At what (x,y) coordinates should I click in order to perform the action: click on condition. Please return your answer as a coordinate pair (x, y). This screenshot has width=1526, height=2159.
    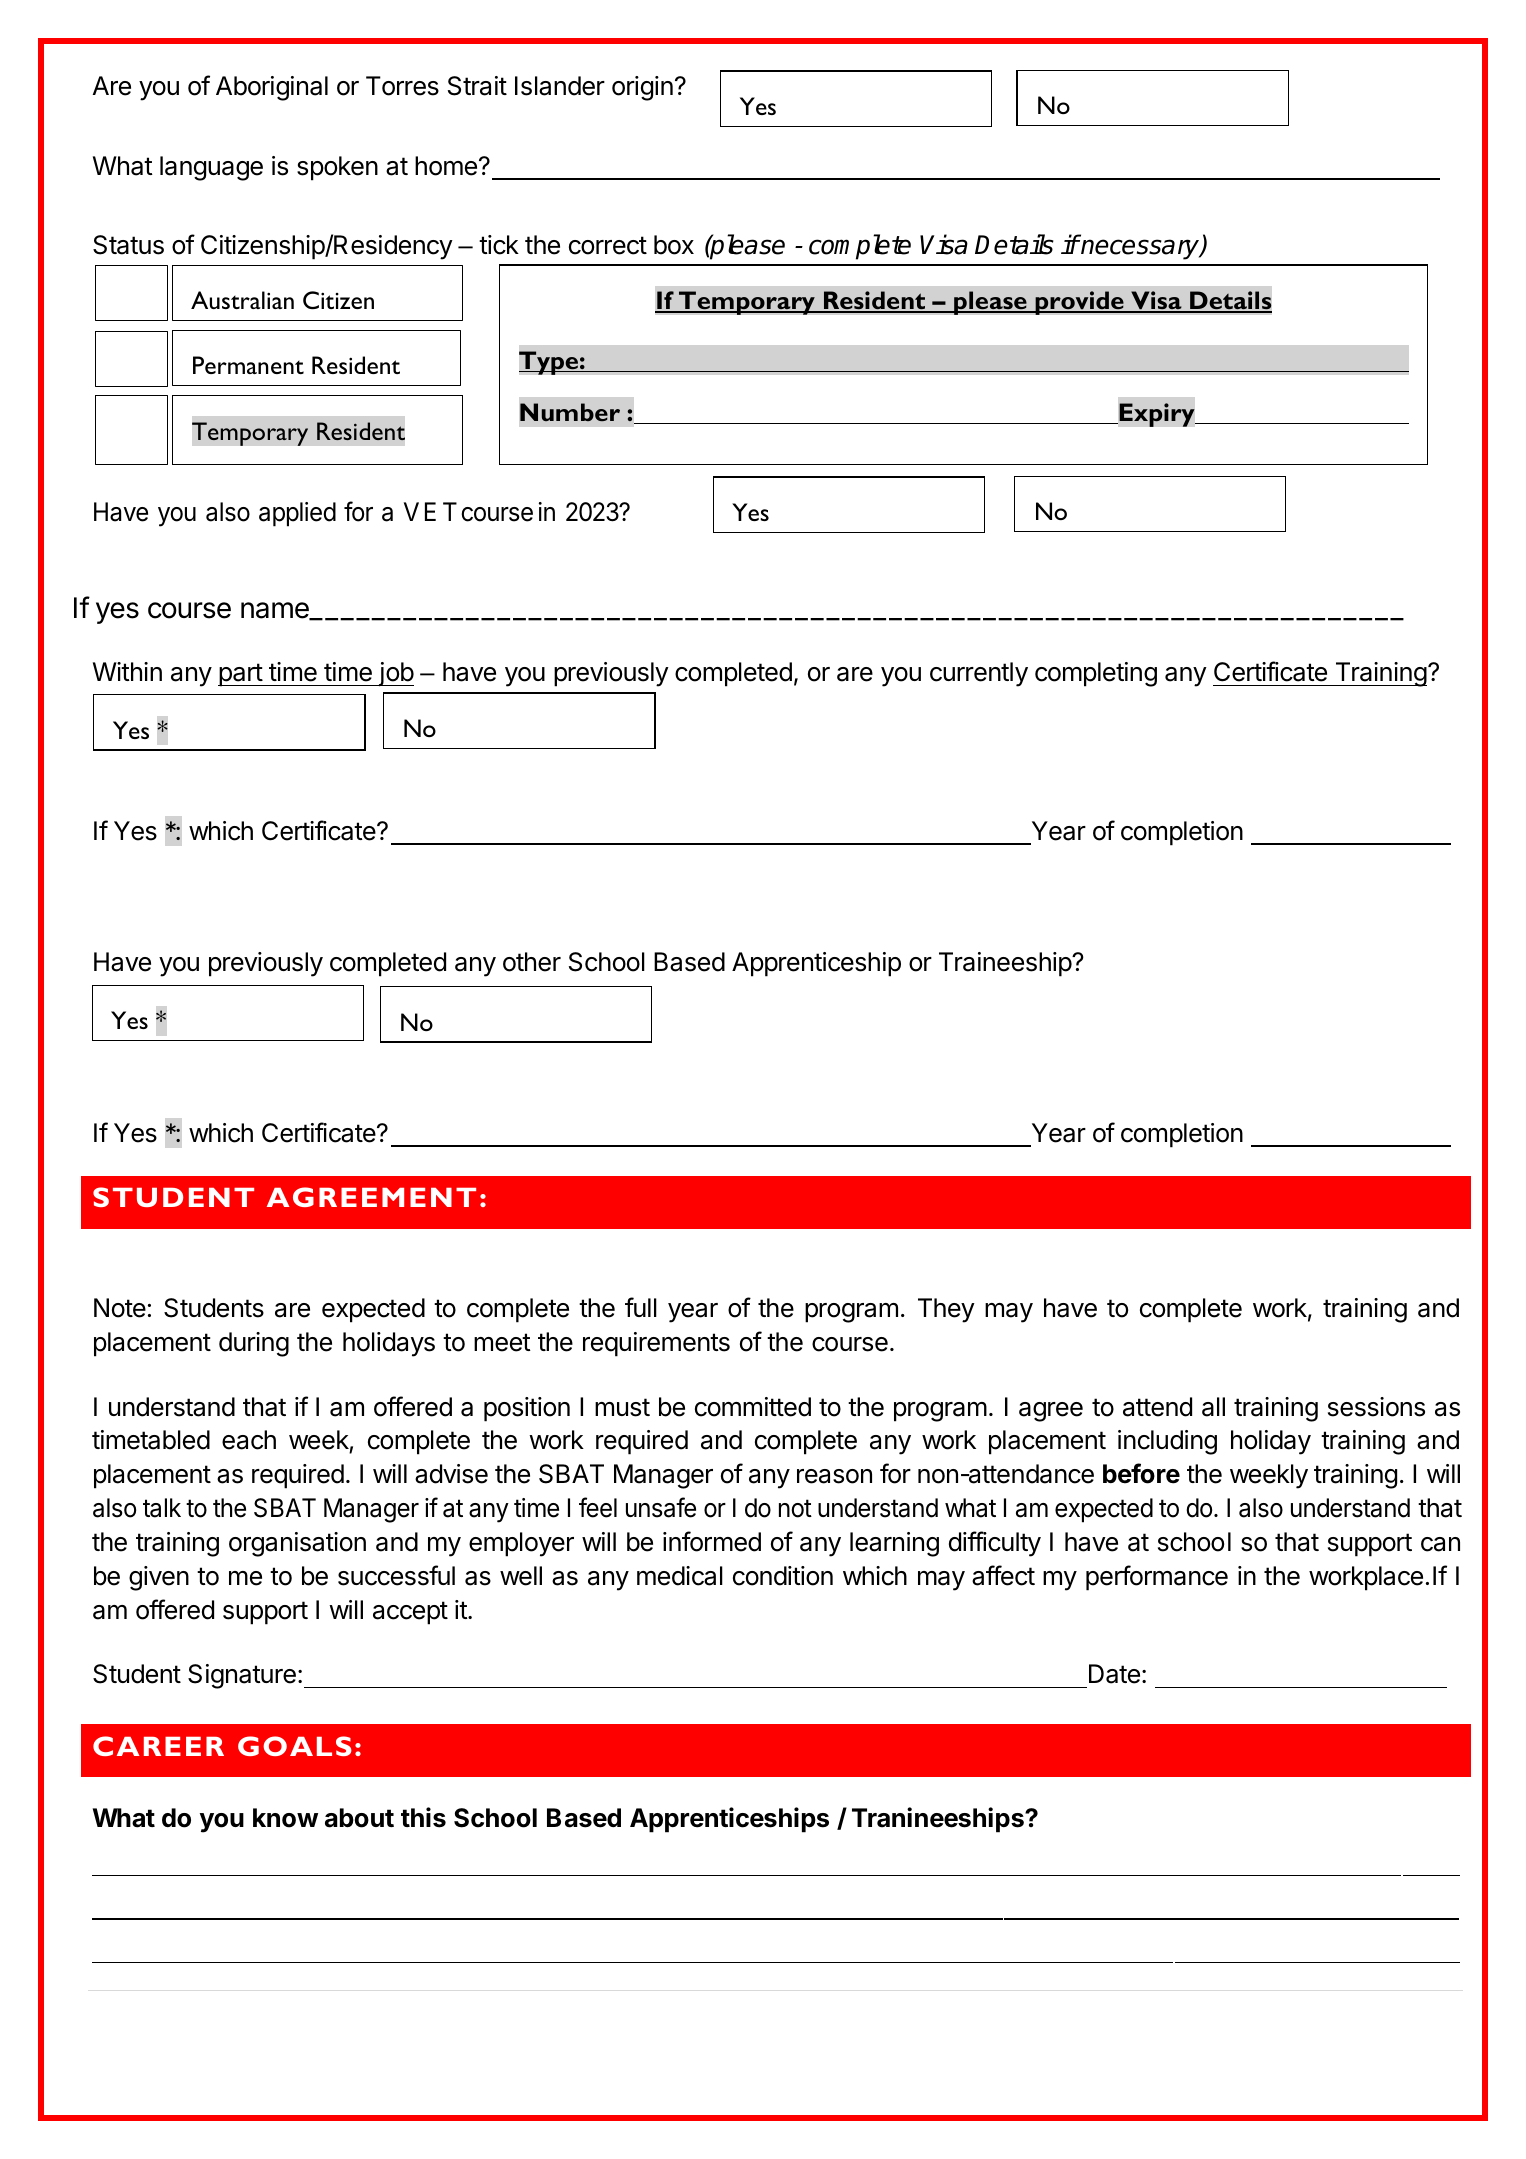
    Looking at the image, I should click on (783, 1576).
